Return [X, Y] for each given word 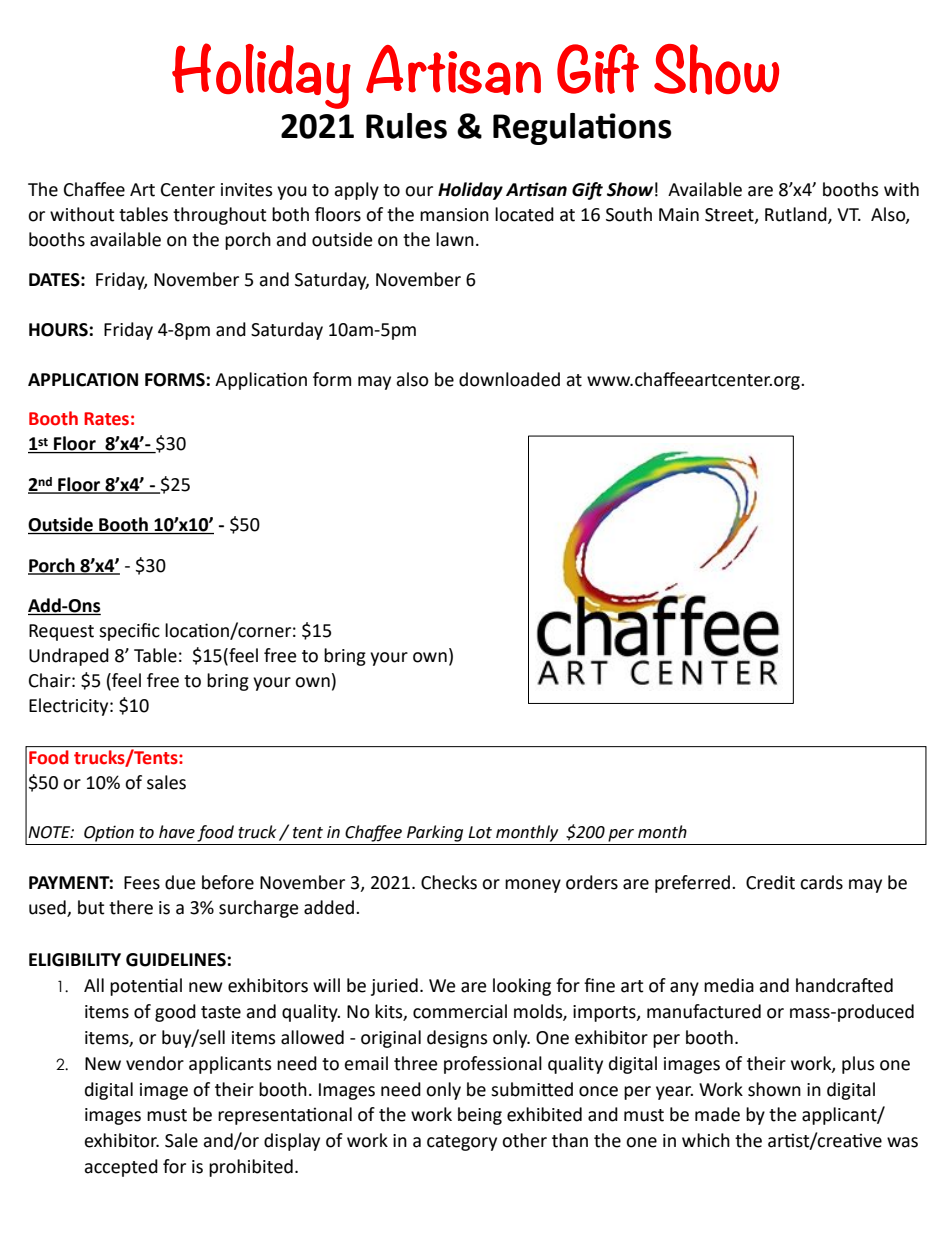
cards [821, 882]
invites [247, 190]
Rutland [797, 215]
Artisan [453, 70]
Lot [480, 832]
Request [61, 632]
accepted [121, 1168]
